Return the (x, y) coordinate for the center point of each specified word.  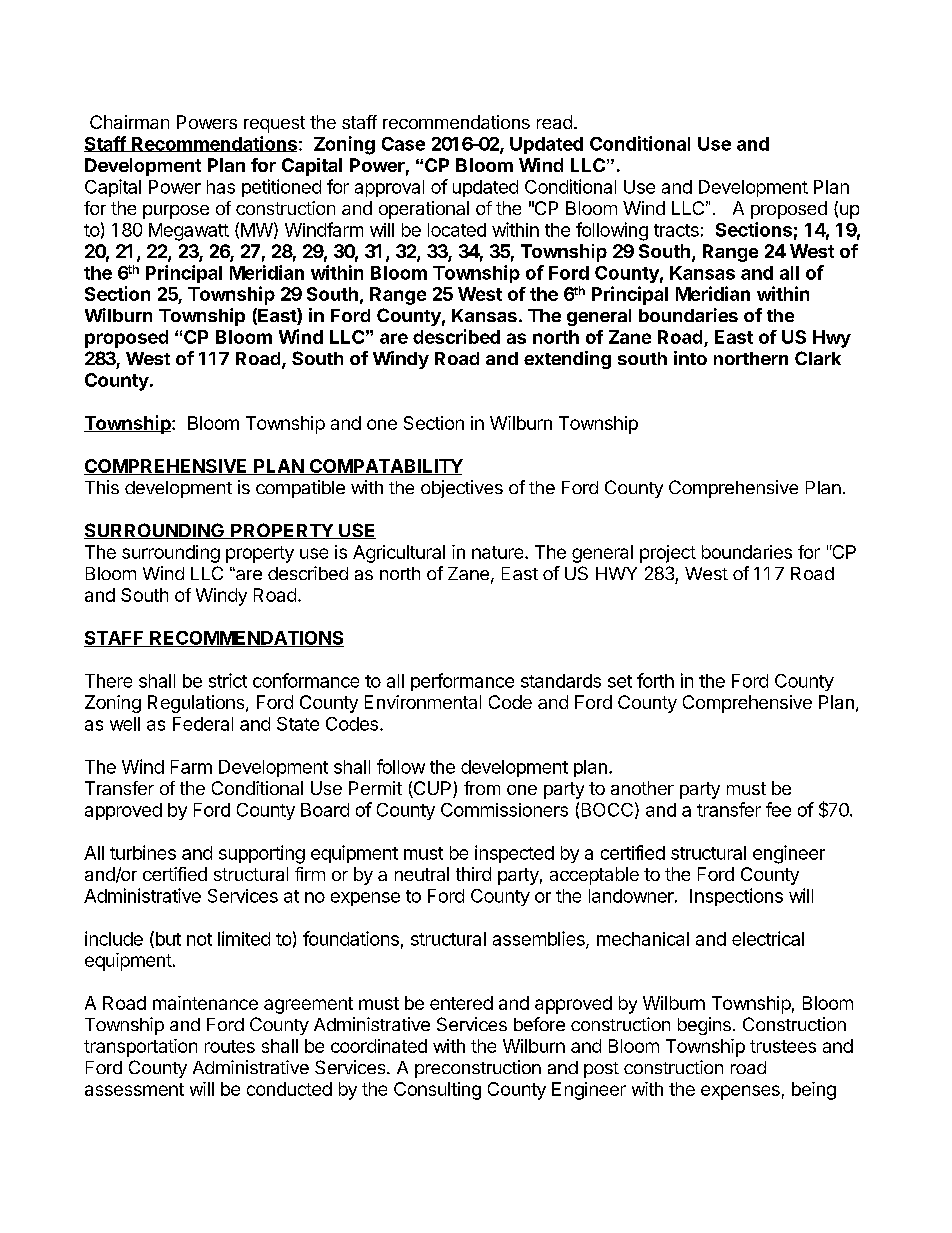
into (690, 358)
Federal (203, 724)
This (102, 487)
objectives (462, 489)
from (482, 788)
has (221, 187)
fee (778, 809)
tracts (676, 230)
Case (403, 144)
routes (230, 1046)
